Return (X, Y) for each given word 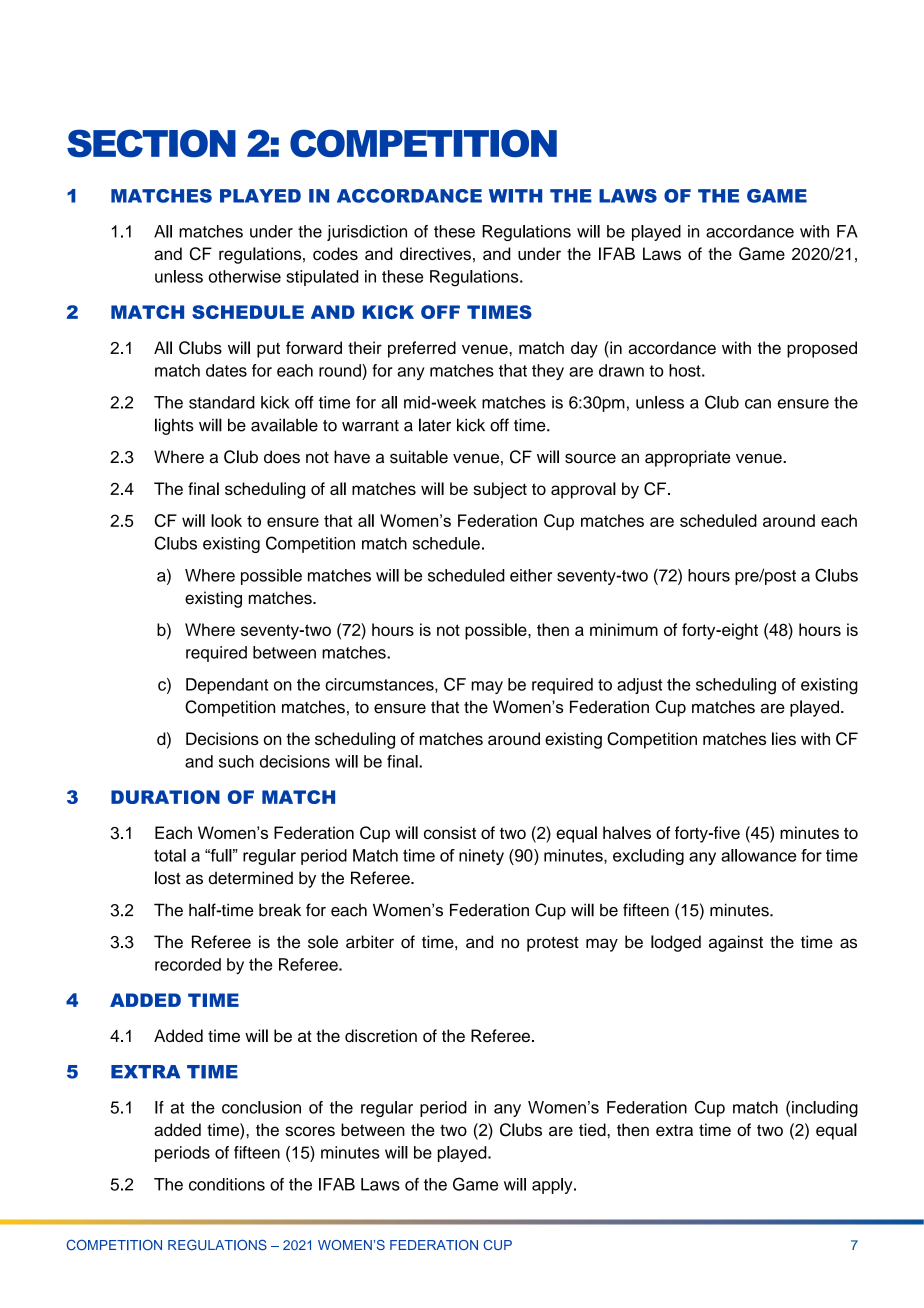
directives (435, 253)
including (825, 1109)
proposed (822, 349)
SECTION (151, 143)
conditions (227, 1184)
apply (553, 1186)
